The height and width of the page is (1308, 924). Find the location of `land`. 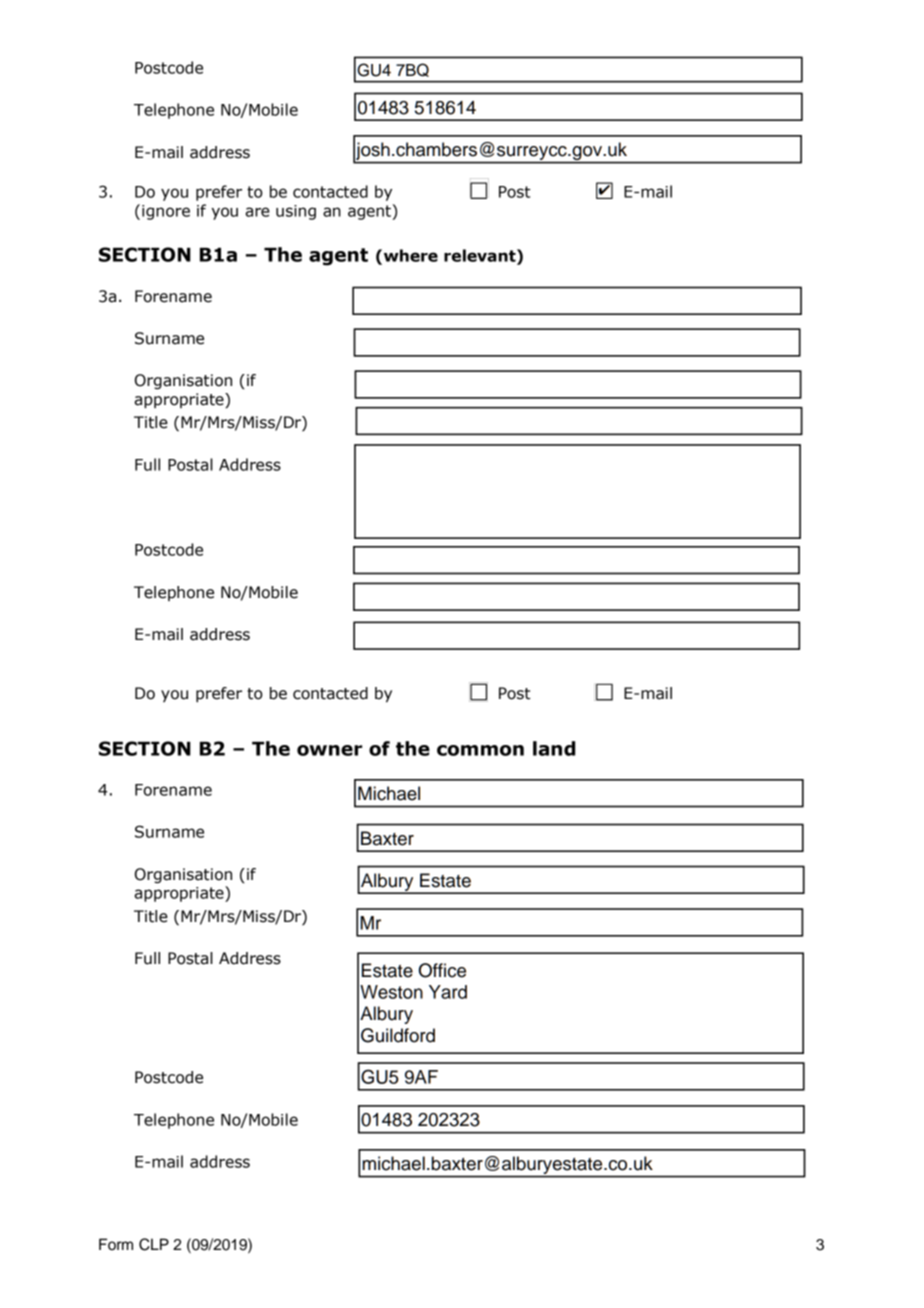

land is located at coordinates (554, 748).
